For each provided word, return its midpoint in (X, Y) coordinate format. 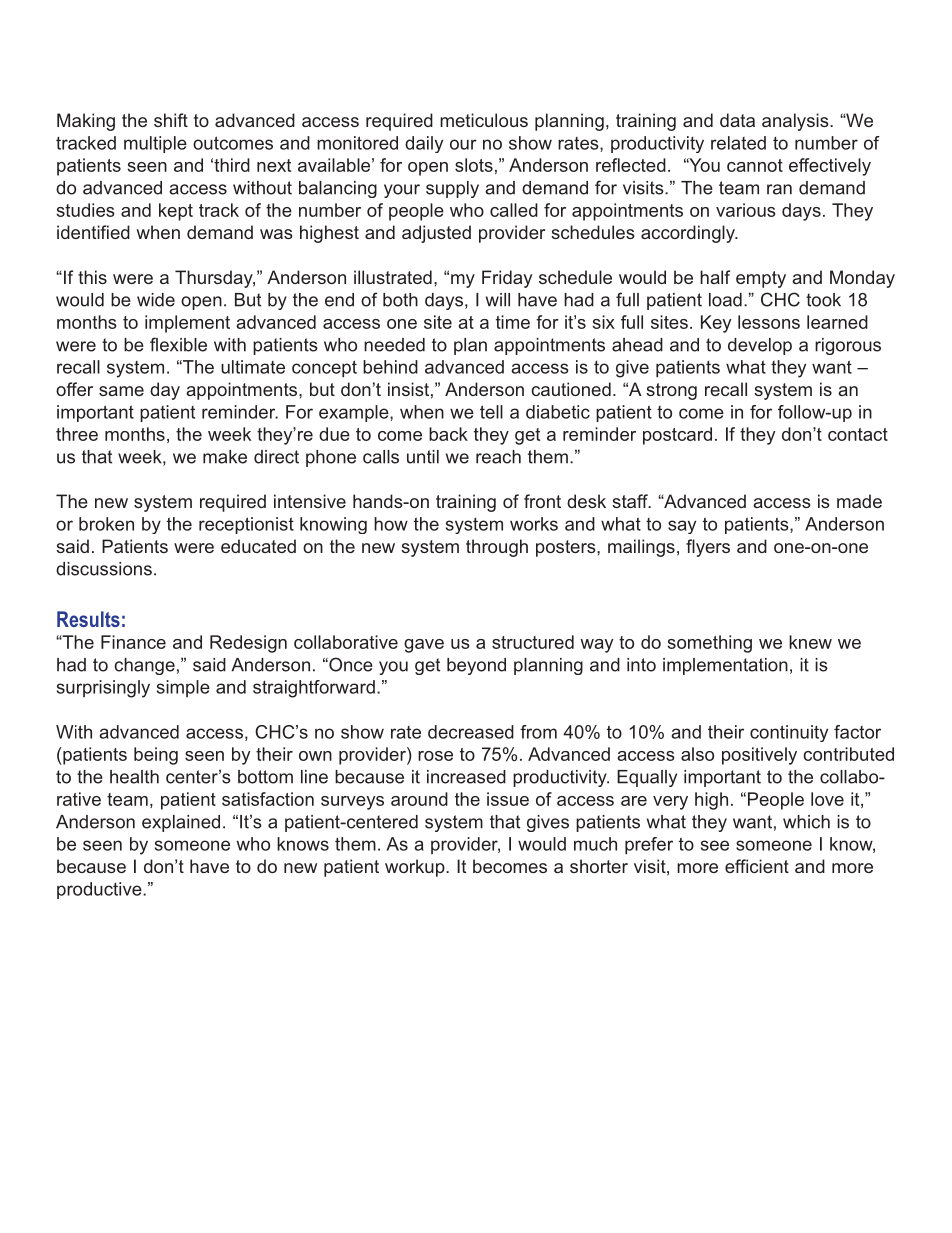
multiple (155, 144)
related (738, 143)
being (156, 756)
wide (156, 300)
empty (761, 279)
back (448, 434)
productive (100, 890)
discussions (104, 569)
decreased (471, 732)
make (225, 457)
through (497, 548)
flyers (708, 548)
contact (858, 434)
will (498, 300)
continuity (789, 733)
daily (424, 144)
